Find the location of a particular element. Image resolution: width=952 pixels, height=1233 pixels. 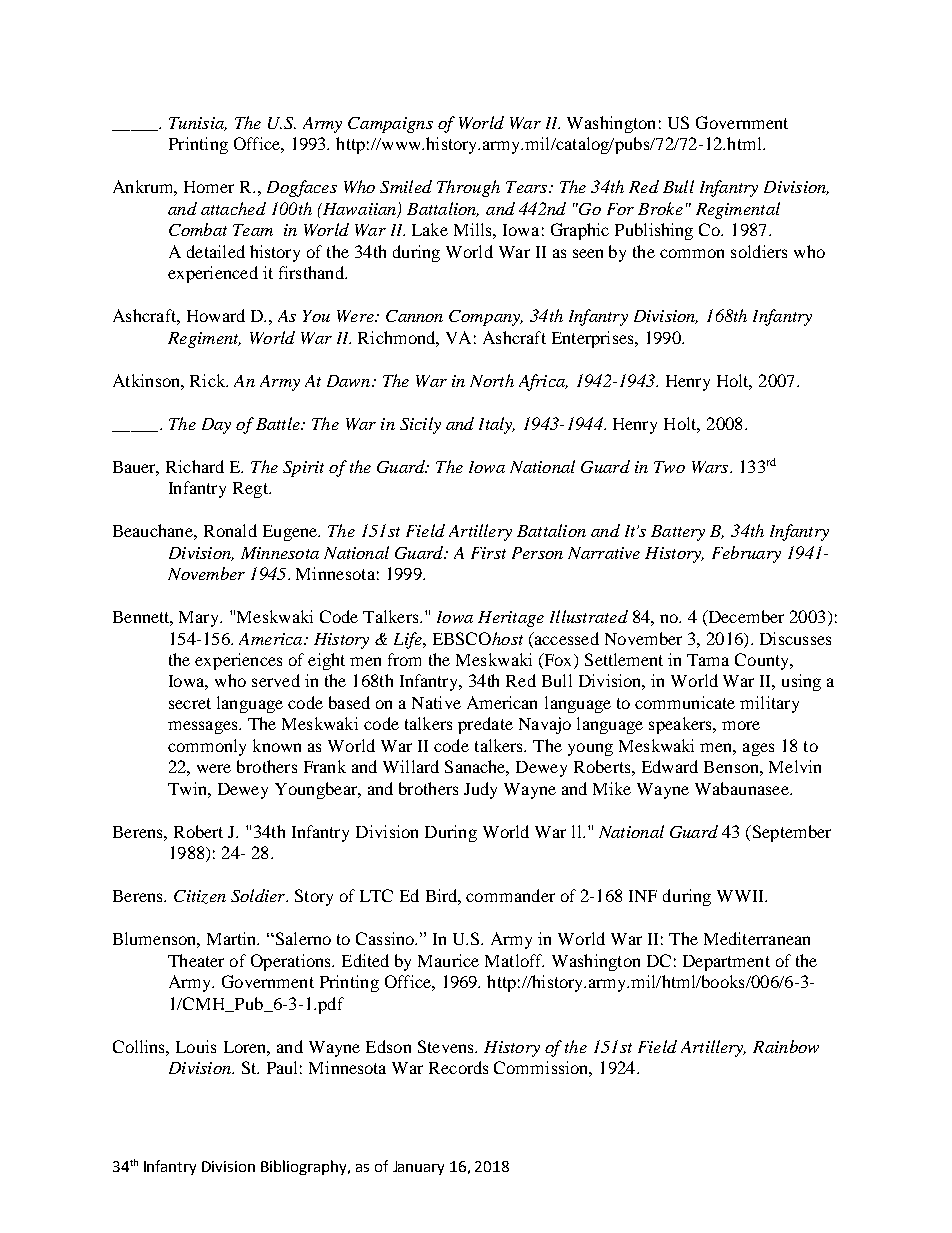

commander is located at coordinates (510, 895).
